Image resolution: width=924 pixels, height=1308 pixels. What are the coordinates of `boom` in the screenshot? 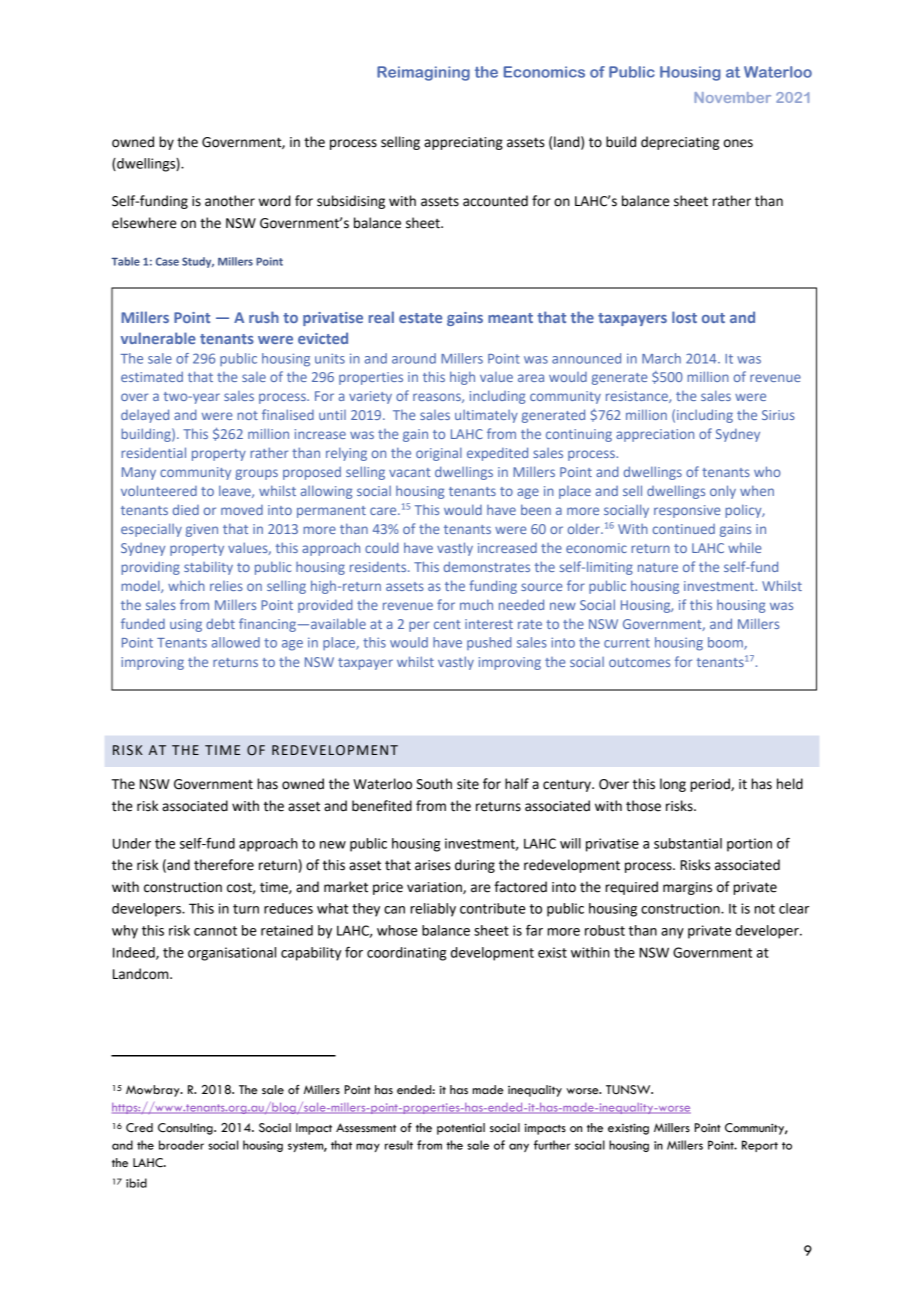 It's located at (726, 643).
